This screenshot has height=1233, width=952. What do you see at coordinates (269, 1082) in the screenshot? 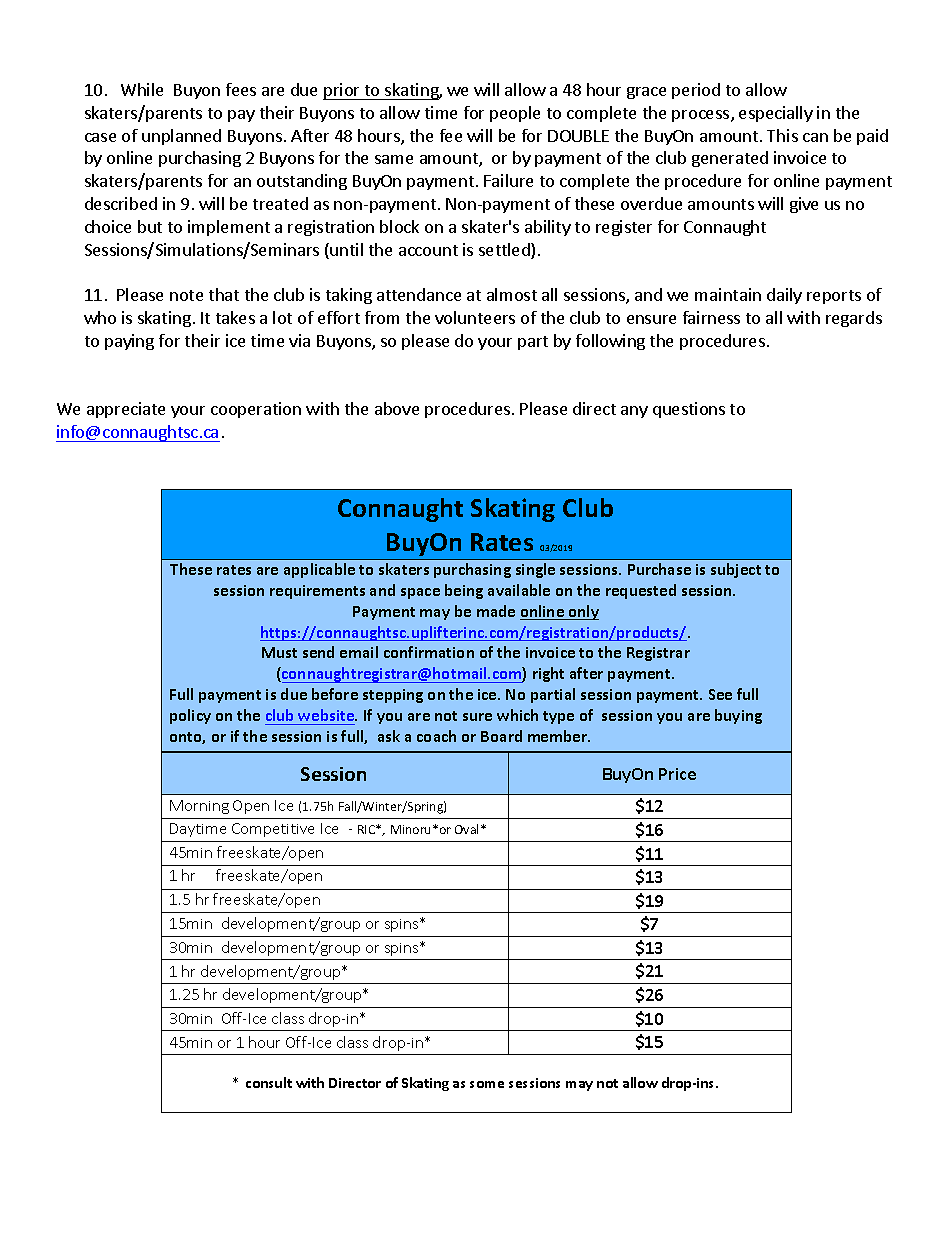
I see `consult` at bounding box center [269, 1082].
